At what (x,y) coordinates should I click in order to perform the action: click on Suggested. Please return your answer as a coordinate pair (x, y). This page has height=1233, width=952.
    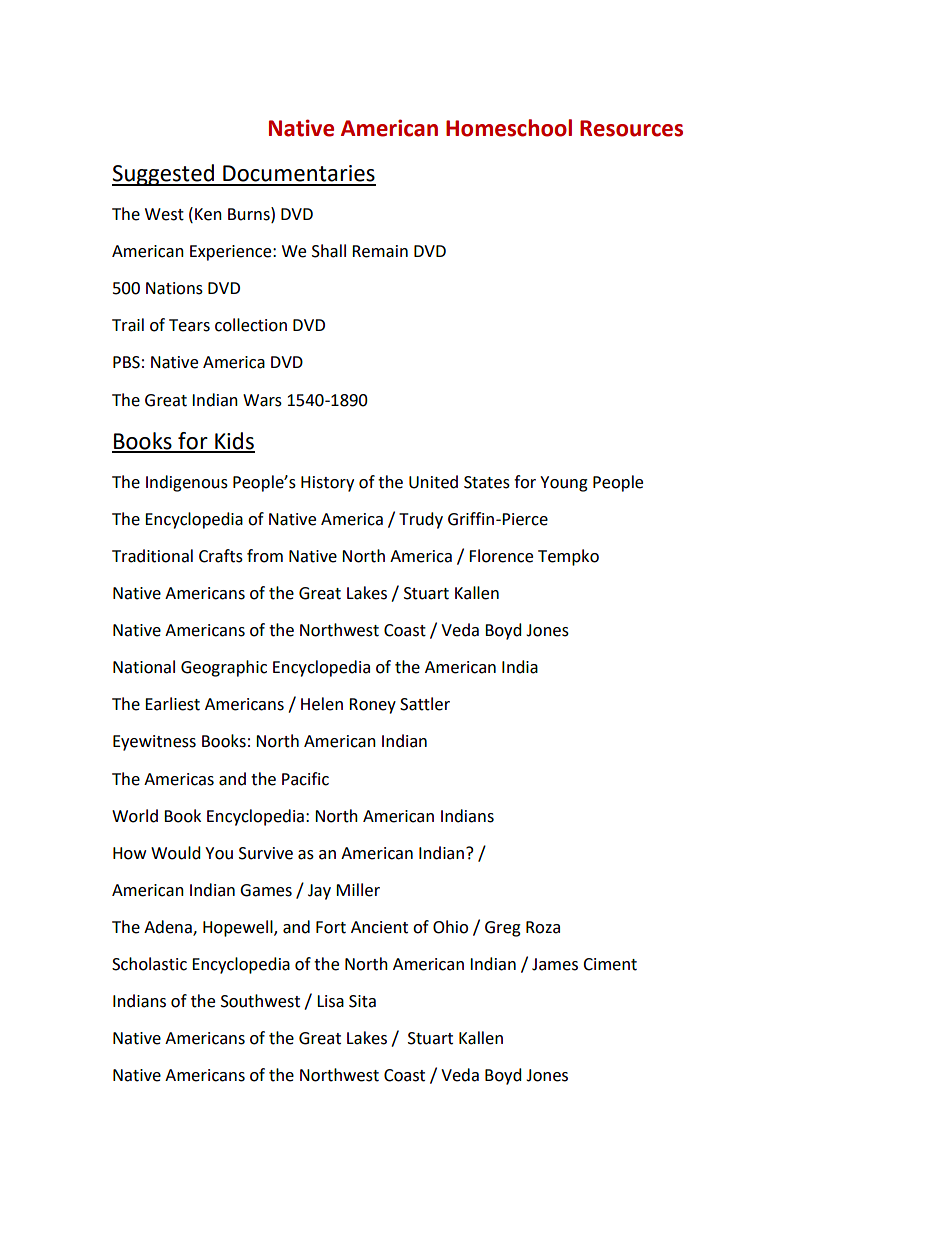
    Looking at the image, I should click on (164, 175).
